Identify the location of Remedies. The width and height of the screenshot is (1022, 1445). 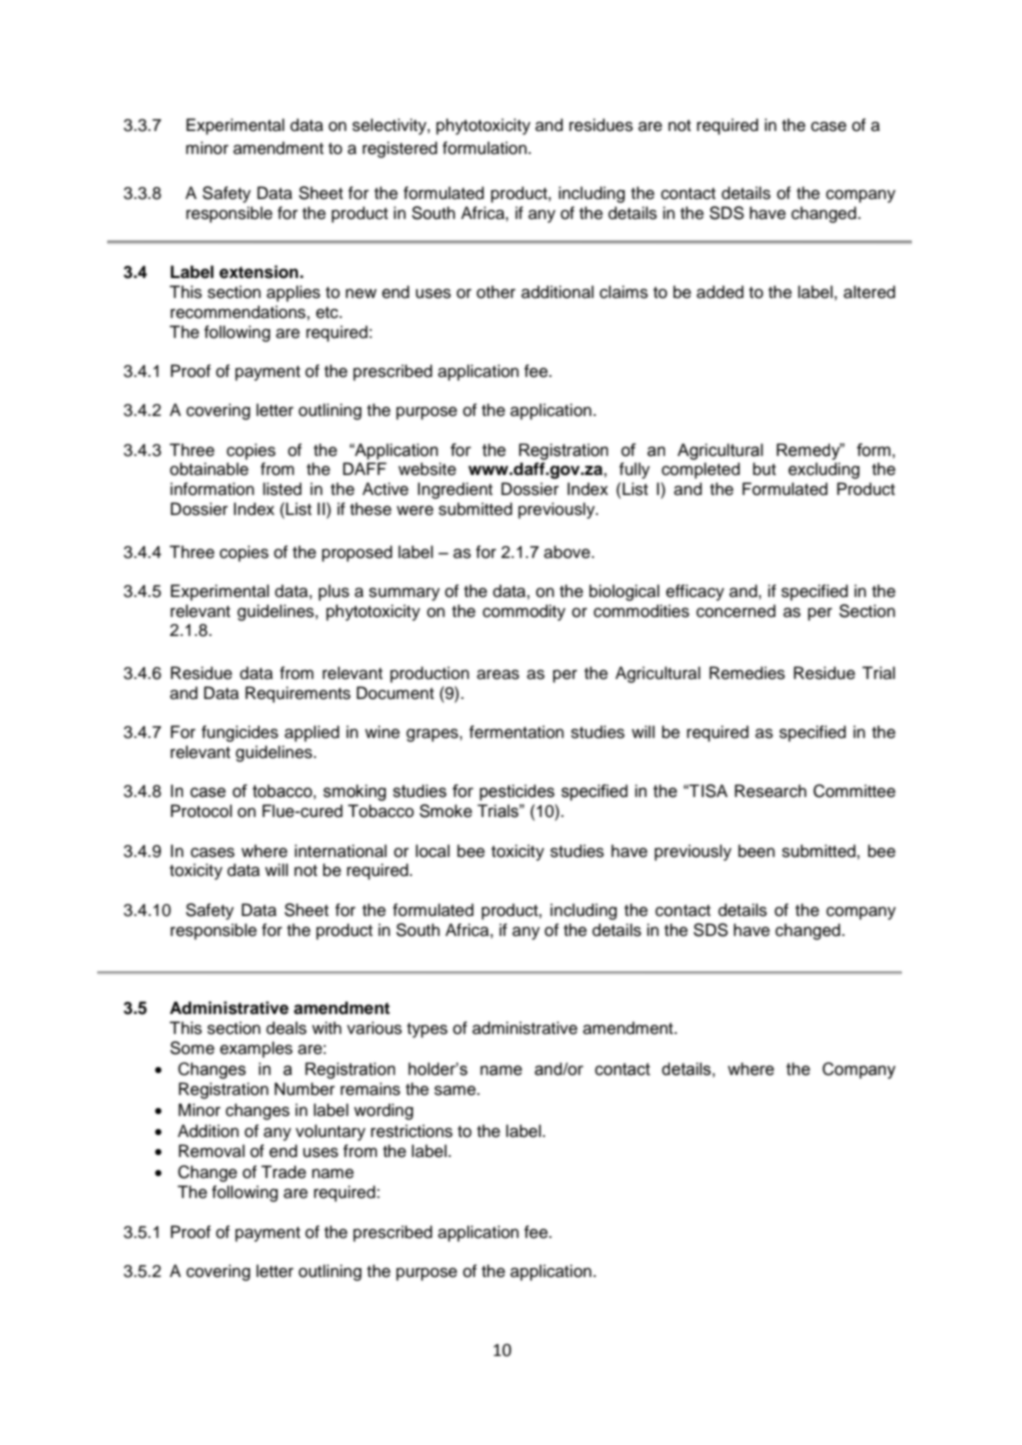
(747, 673).
